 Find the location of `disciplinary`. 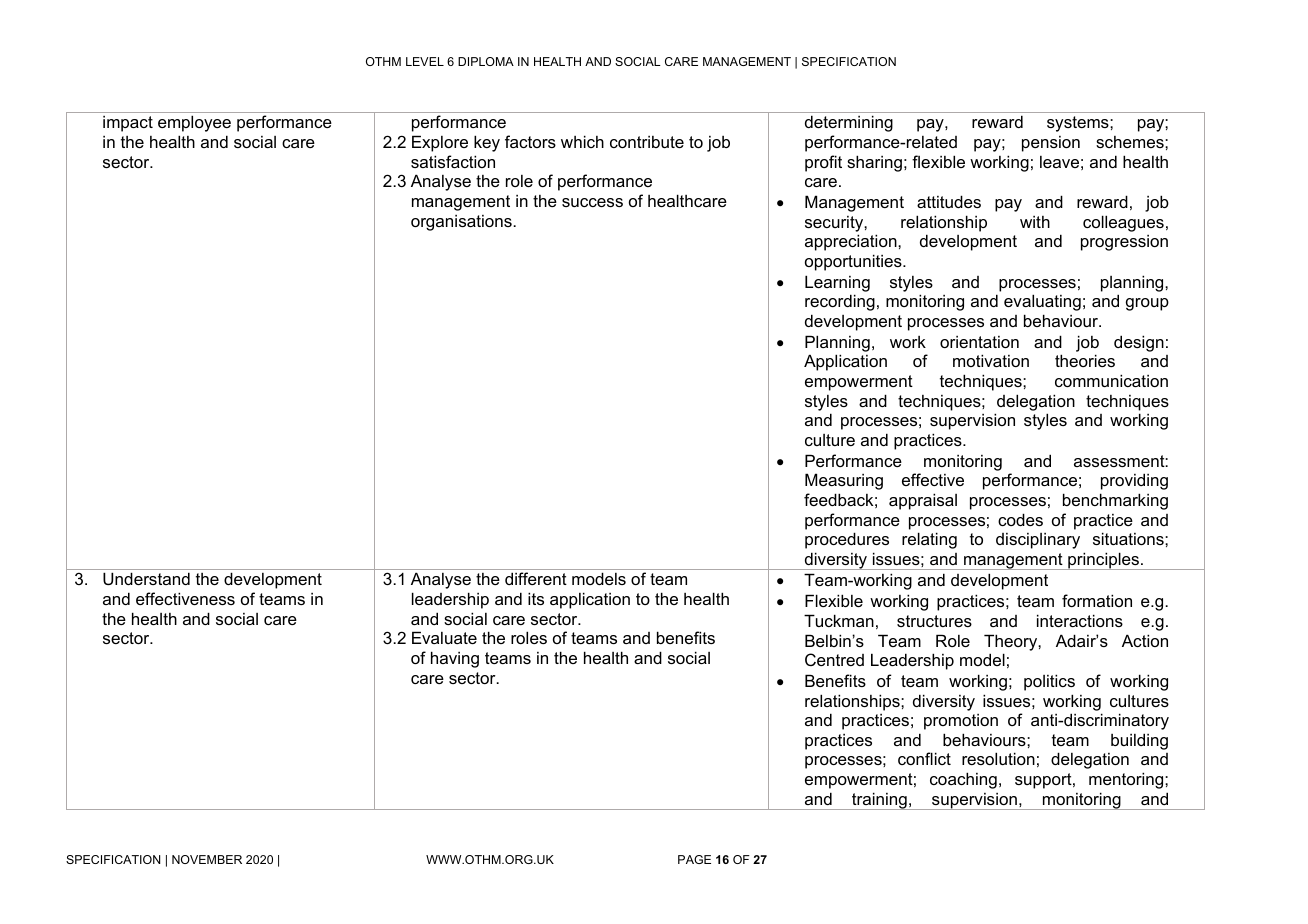

disciplinary is located at coordinates (1038, 541).
